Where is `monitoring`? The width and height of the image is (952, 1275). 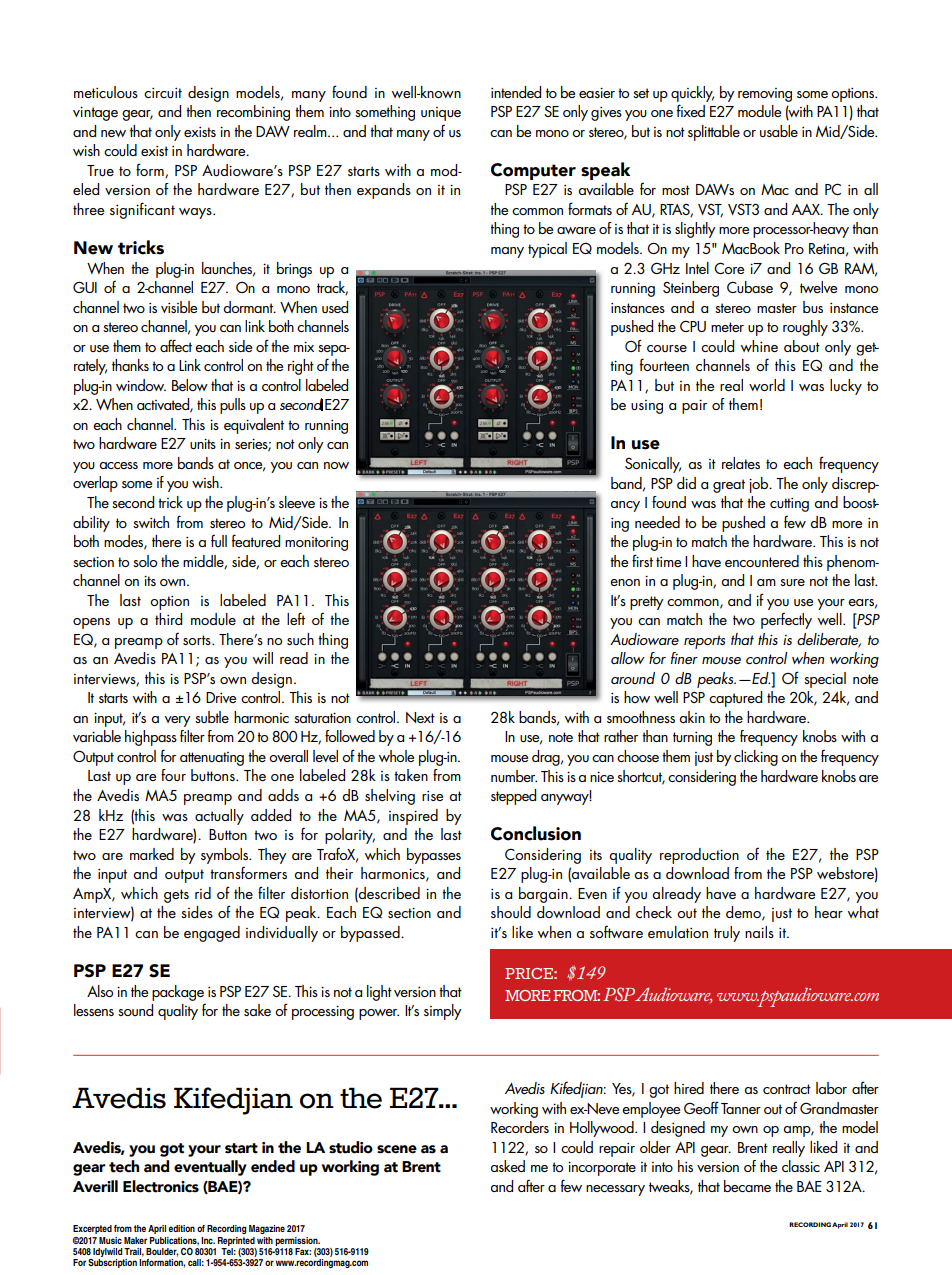
monitoring is located at coordinates (316, 544).
